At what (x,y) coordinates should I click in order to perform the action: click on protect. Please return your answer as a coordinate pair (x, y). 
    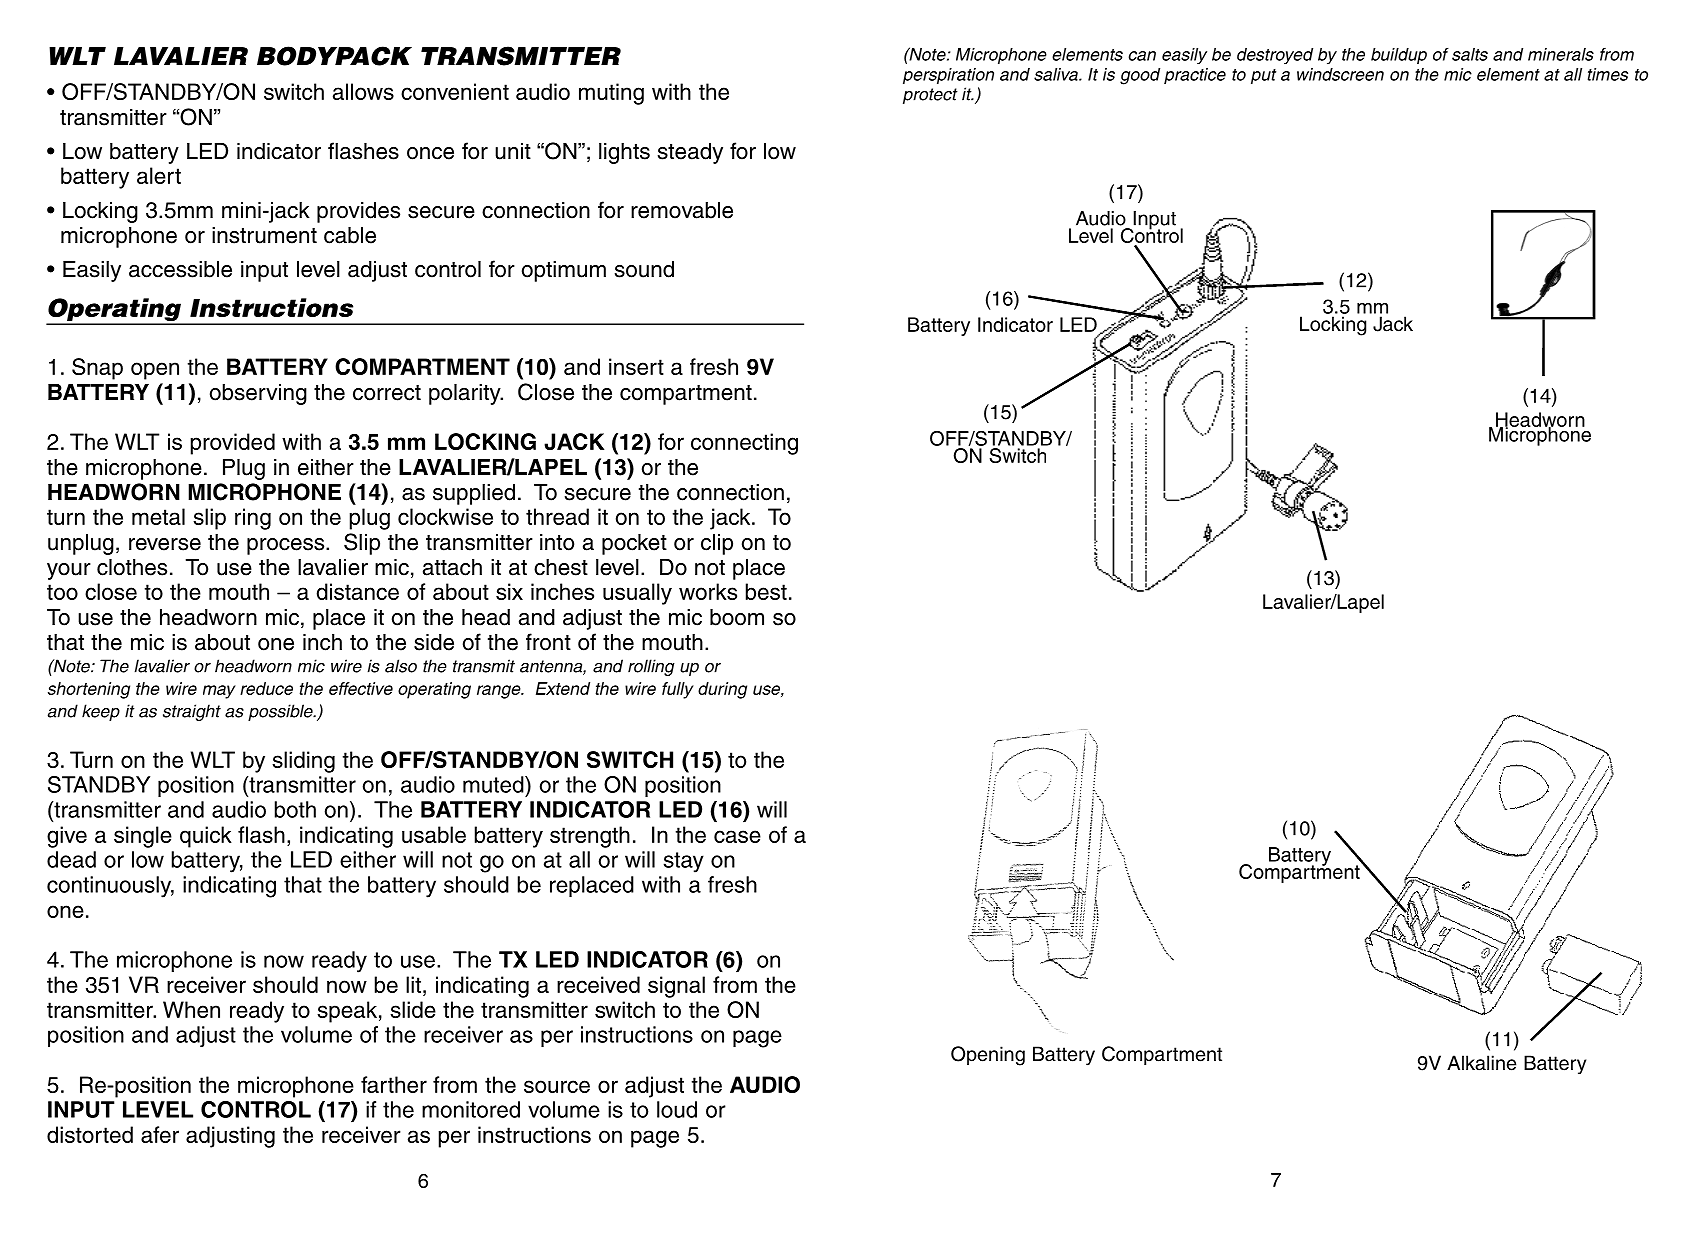
    Looking at the image, I should click on (930, 96).
